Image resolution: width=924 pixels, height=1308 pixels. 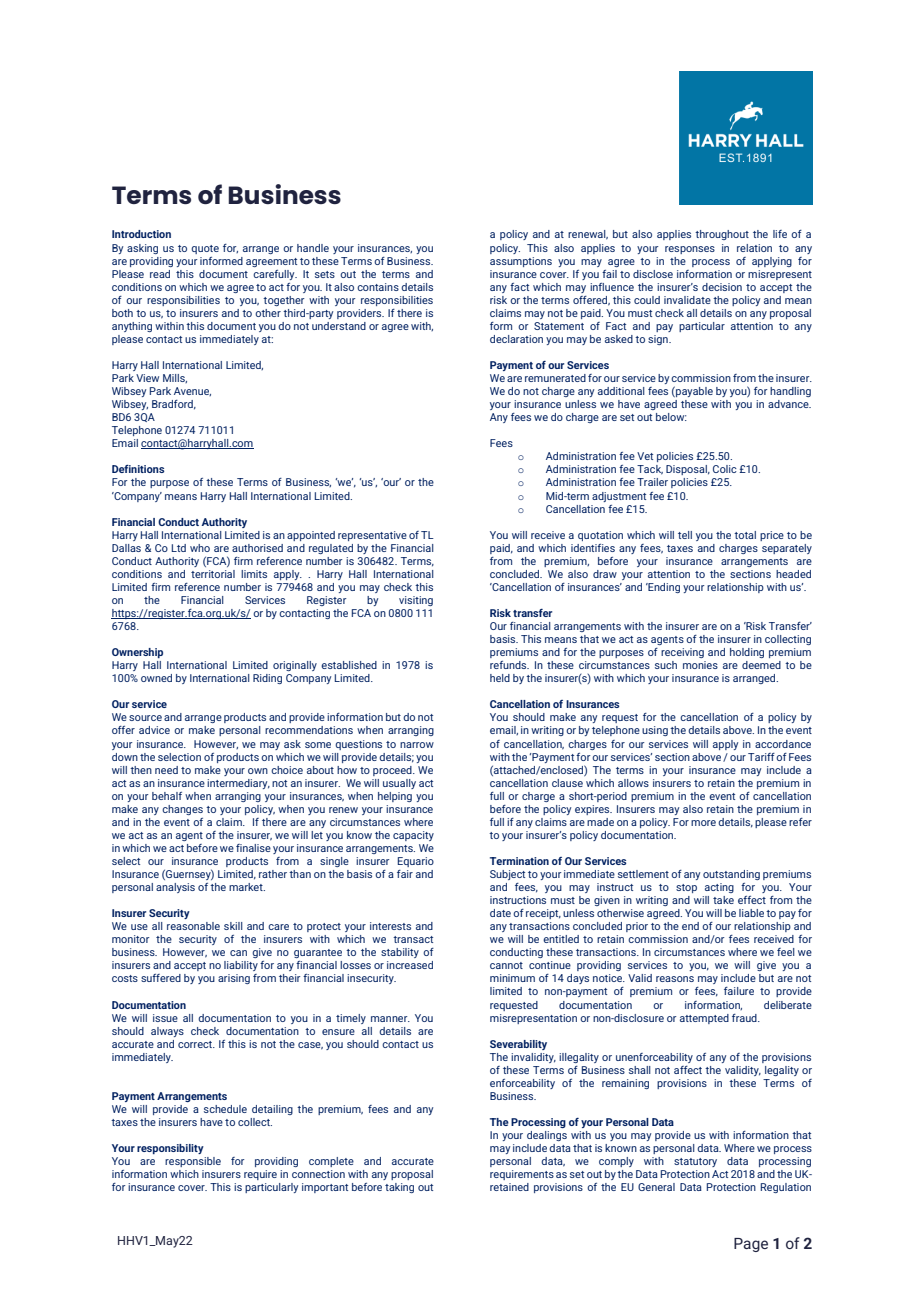 I want to click on narrow, so click(x=417, y=745).
